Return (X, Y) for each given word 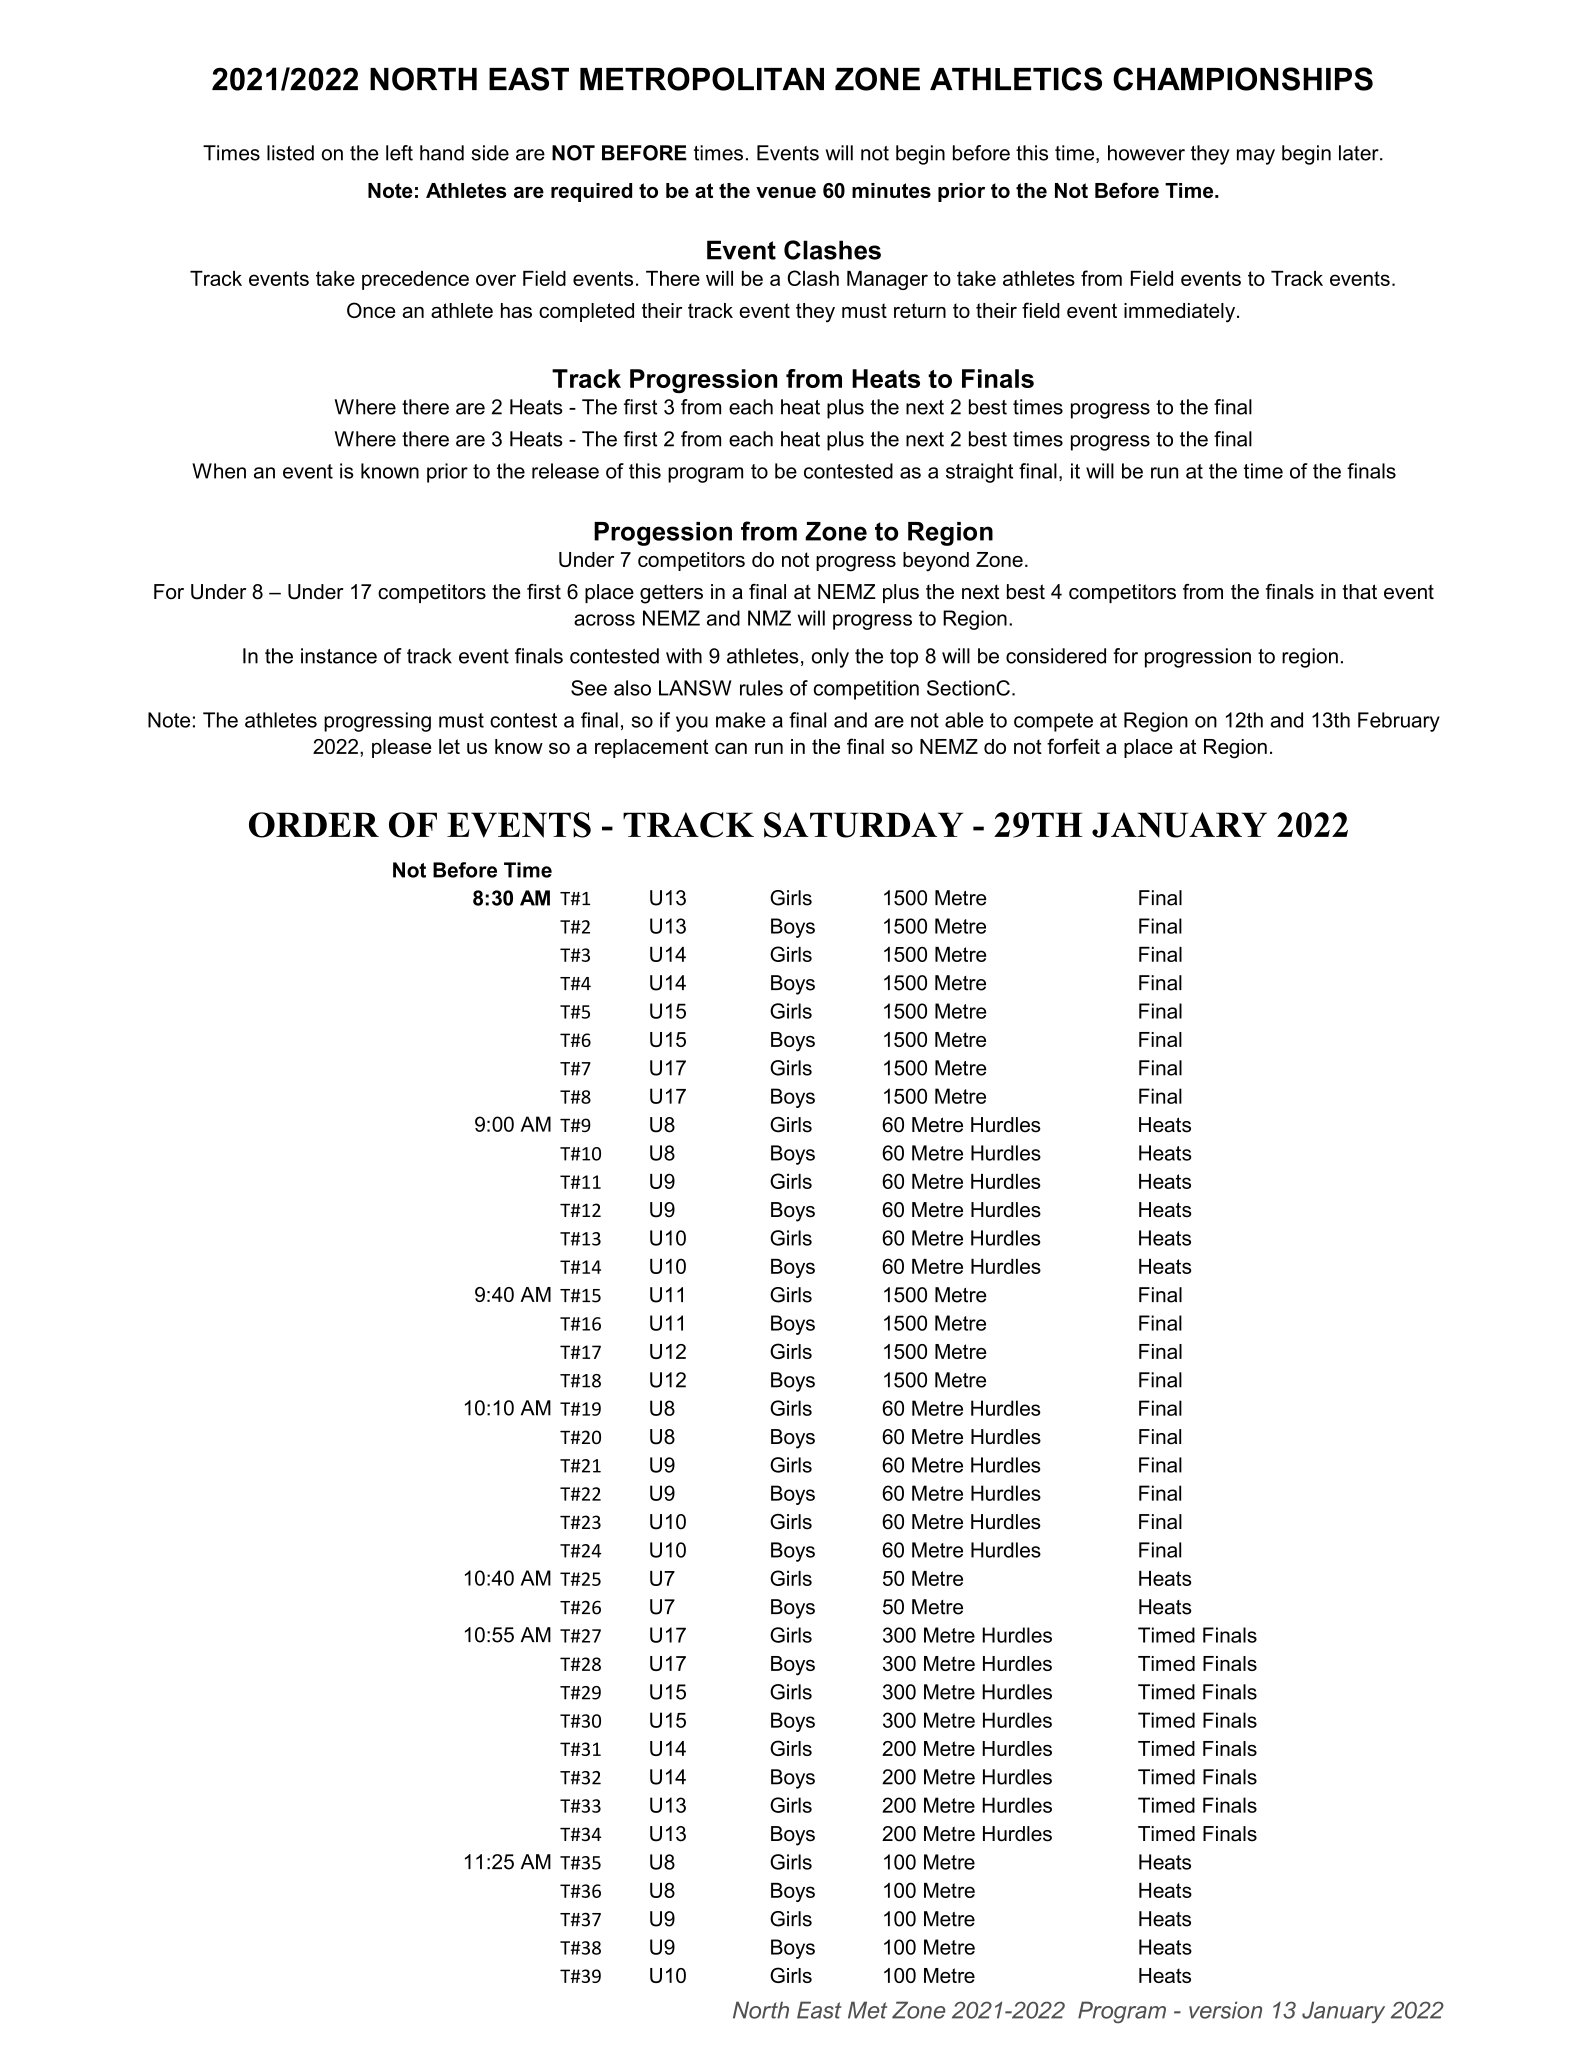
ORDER (314, 825)
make (741, 720)
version (1225, 2010)
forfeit (1073, 746)
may (1256, 157)
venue (786, 192)
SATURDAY (863, 825)
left (399, 153)
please (402, 748)
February (1399, 722)
